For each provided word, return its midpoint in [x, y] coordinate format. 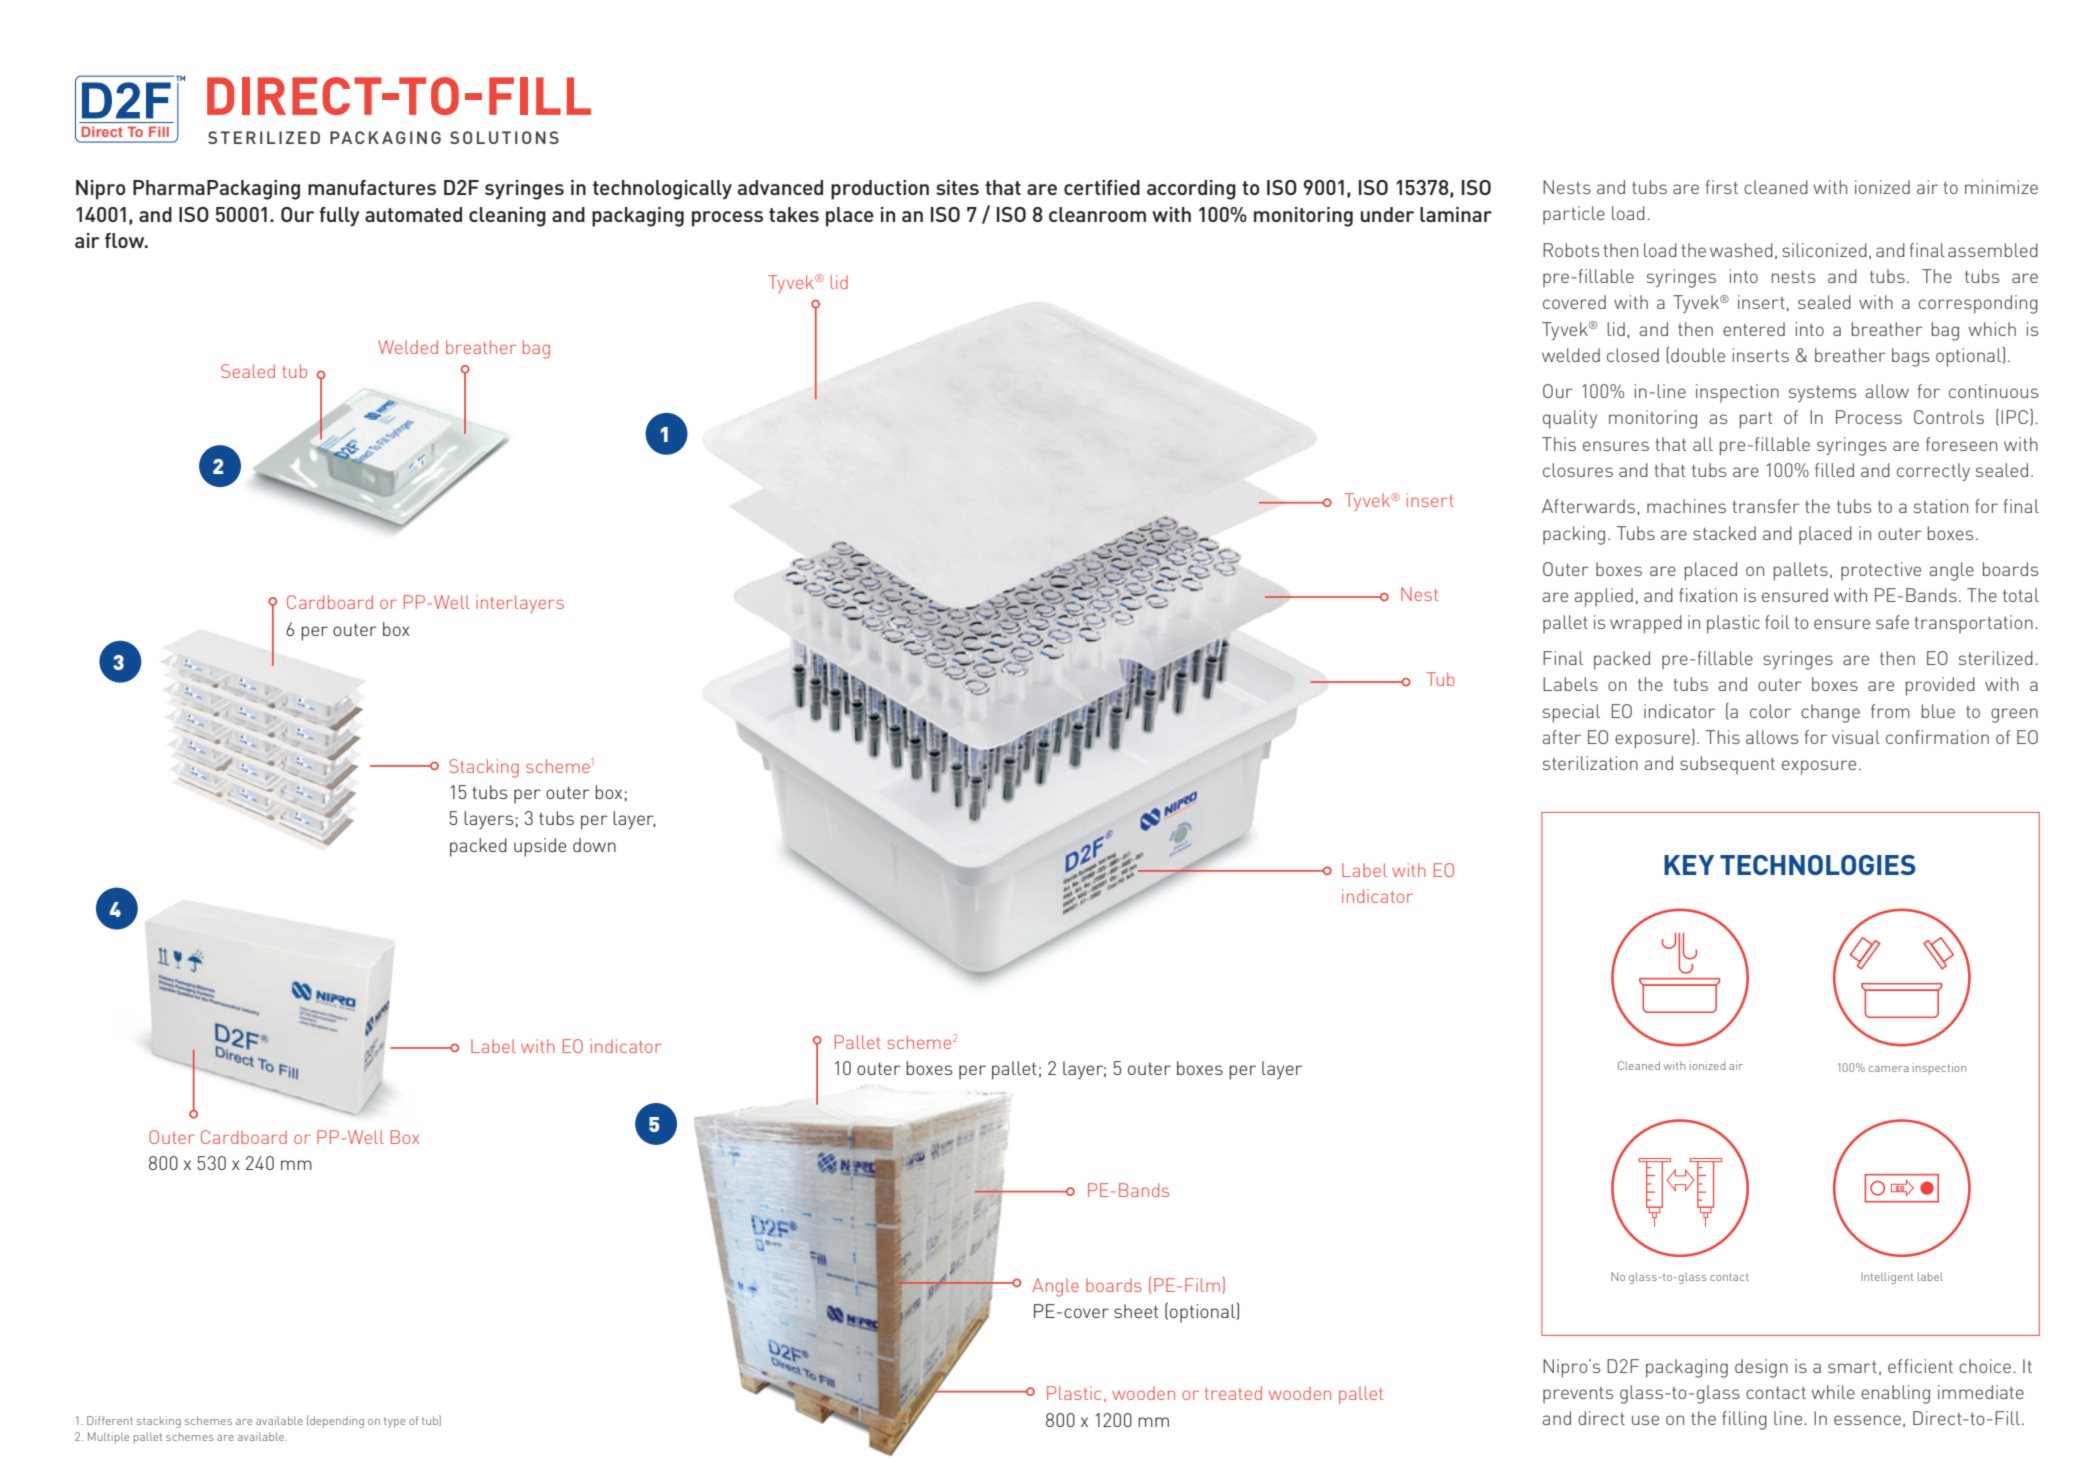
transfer [1766, 506]
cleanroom [1097, 214]
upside [540, 847]
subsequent [1727, 765]
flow [126, 240]
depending [336, 1421]
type [395, 1422]
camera [1889, 1069]
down [594, 845]
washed [1741, 250]
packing [1574, 535]
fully [339, 217]
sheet [1136, 1311]
